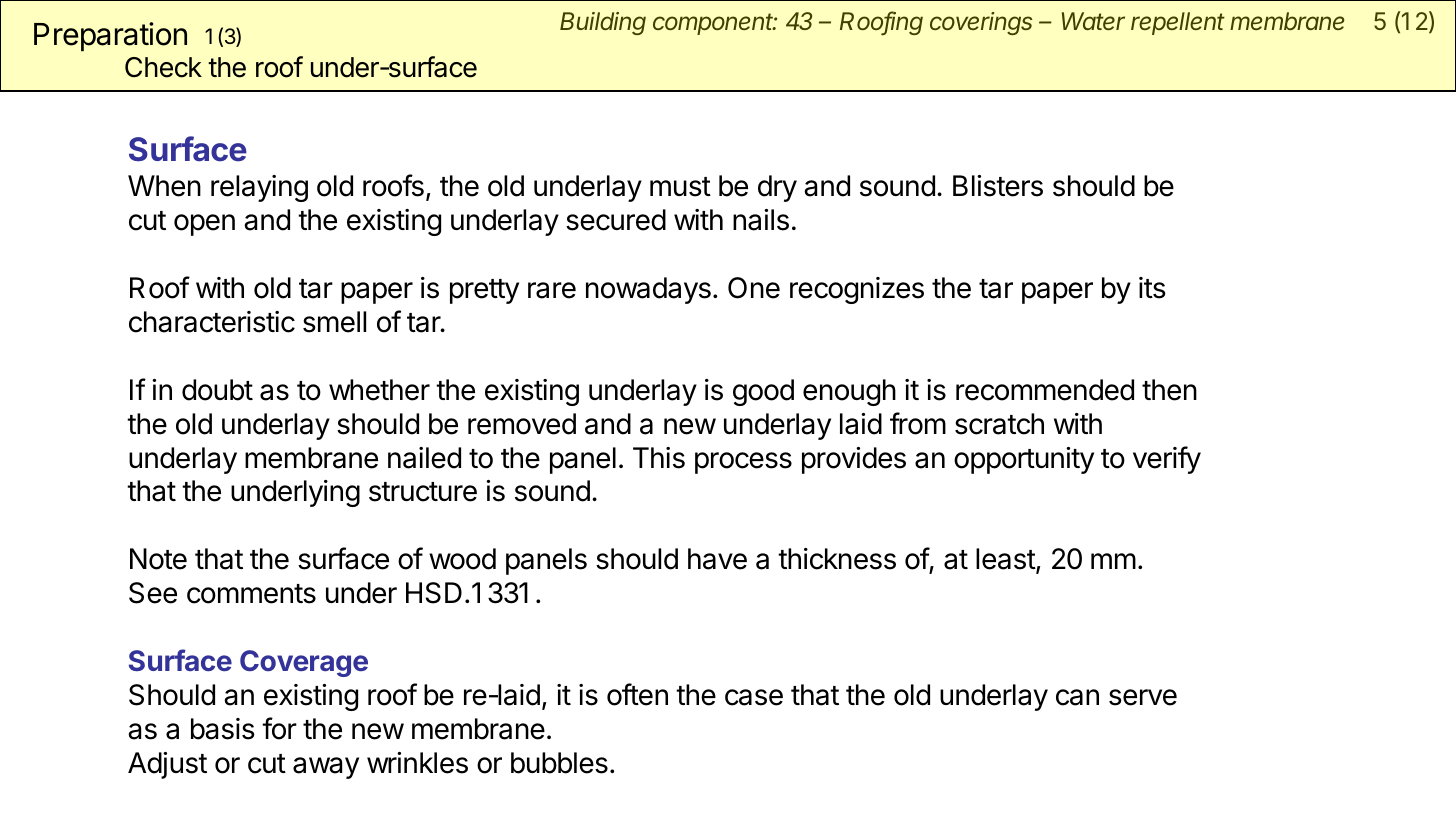 The image size is (1456, 819). What do you see at coordinates (1077, 697) in the screenshot?
I see `can` at bounding box center [1077, 697].
